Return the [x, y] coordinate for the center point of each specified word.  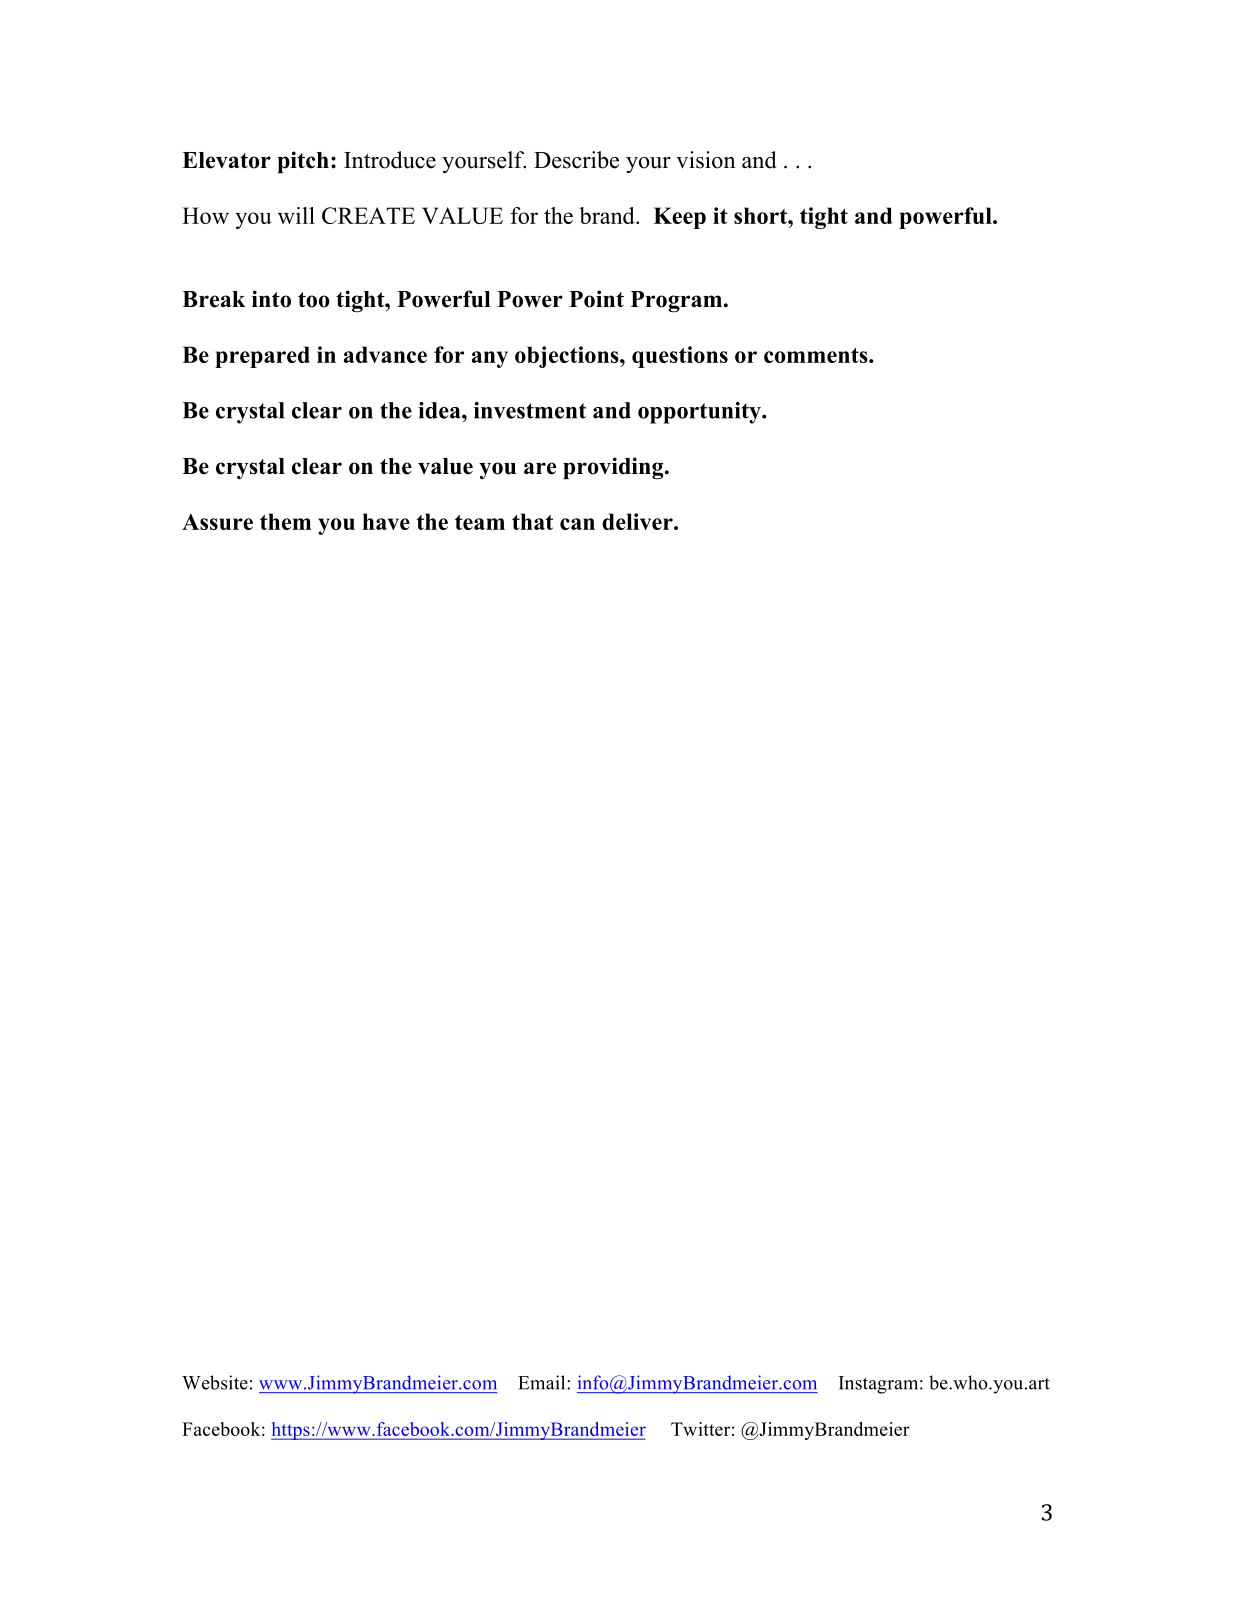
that [532, 521]
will [296, 215]
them [285, 521]
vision [706, 160]
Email [543, 1382]
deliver [638, 521]
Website [215, 1382]
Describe [576, 160]
